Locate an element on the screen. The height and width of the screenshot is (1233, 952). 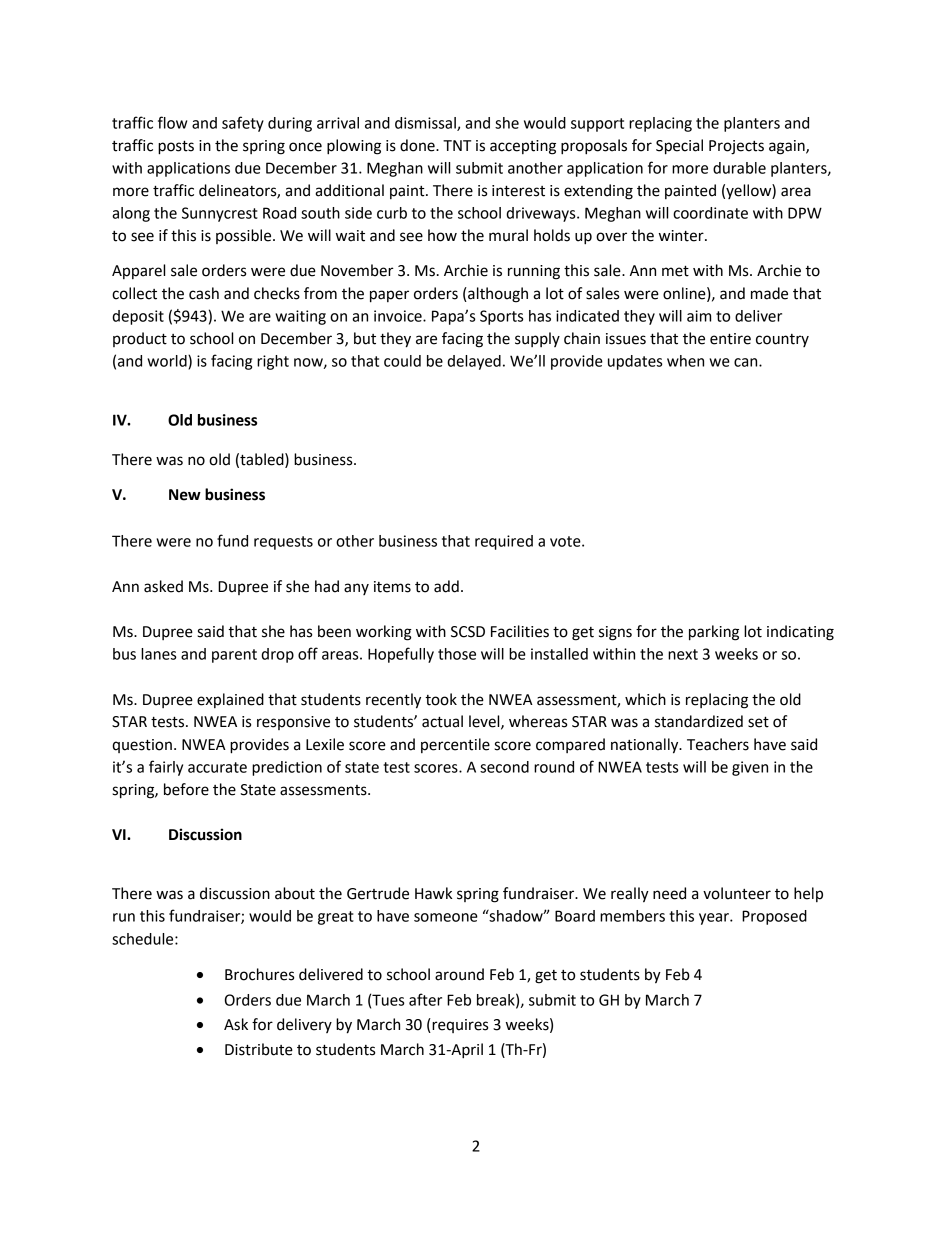
percentile is located at coordinates (455, 745).
